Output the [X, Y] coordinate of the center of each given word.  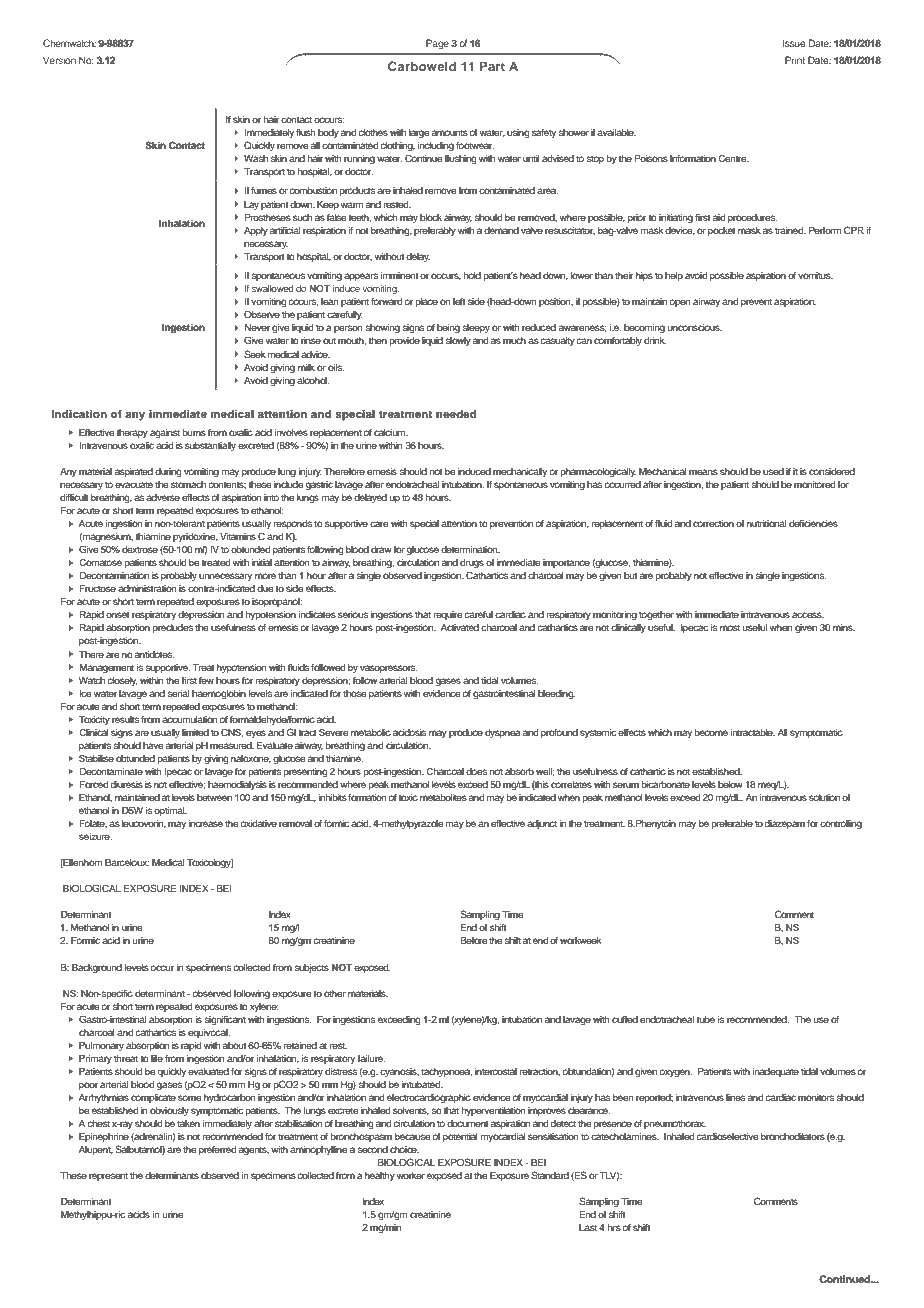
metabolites [443, 797]
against [165, 433]
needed [456, 414]
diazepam [785, 824]
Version [59, 60]
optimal [170, 811]
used [773, 471]
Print [795, 60]
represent [108, 1176]
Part [492, 66]
